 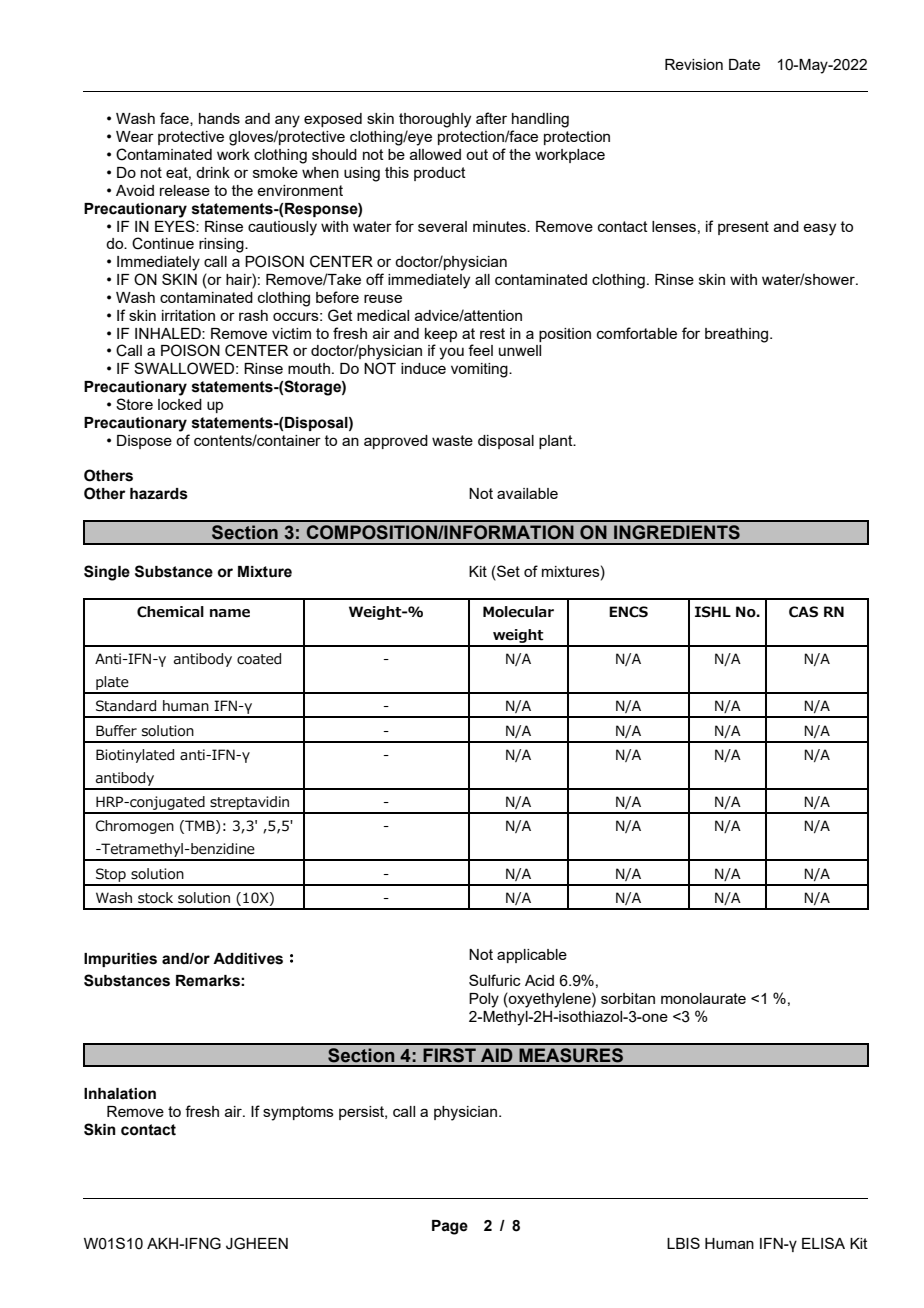 I want to click on Date, so click(x=744, y=64).
